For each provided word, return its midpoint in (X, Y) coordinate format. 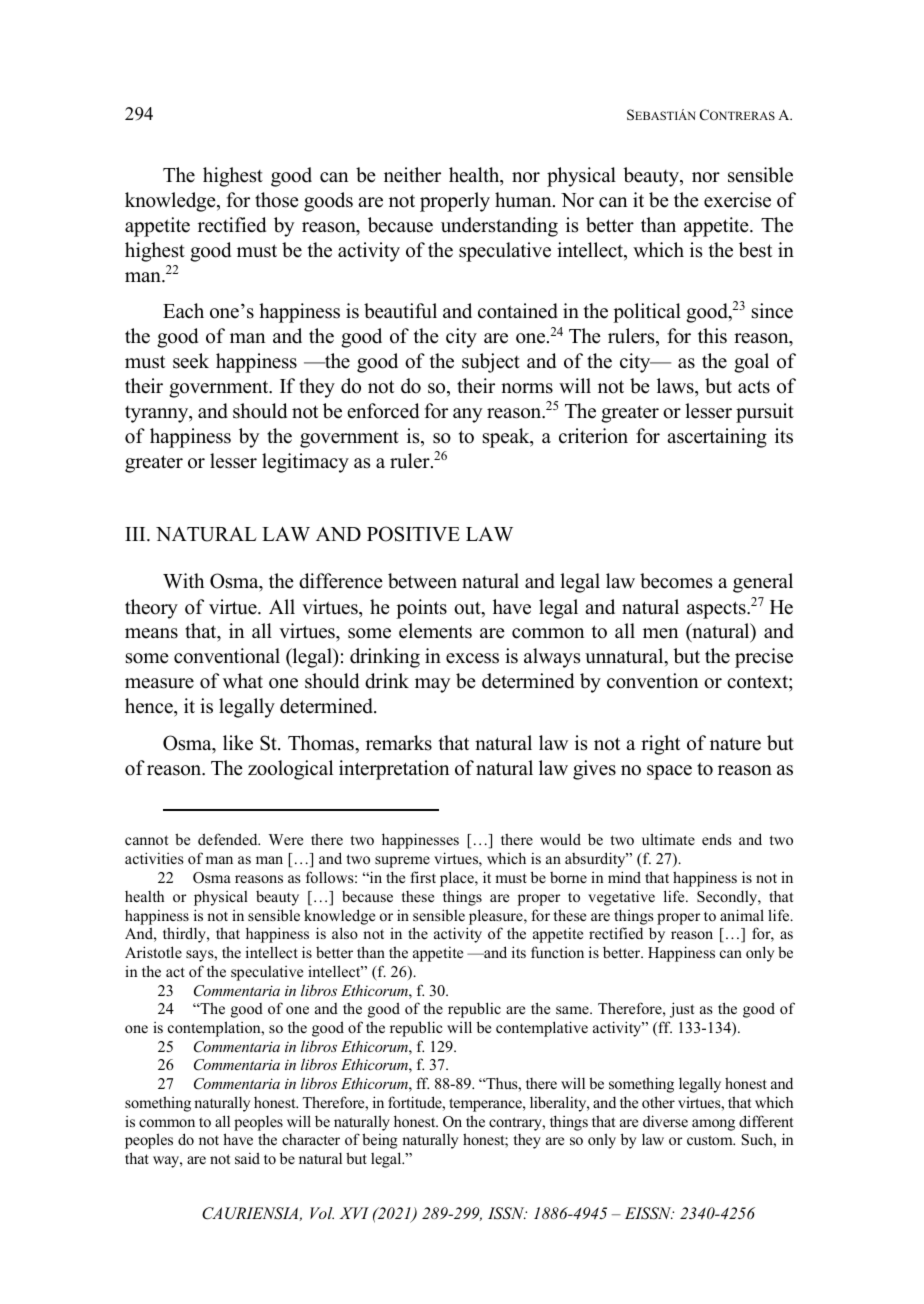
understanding (499, 227)
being (380, 1141)
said (247, 1158)
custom (711, 1140)
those (277, 200)
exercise (737, 200)
